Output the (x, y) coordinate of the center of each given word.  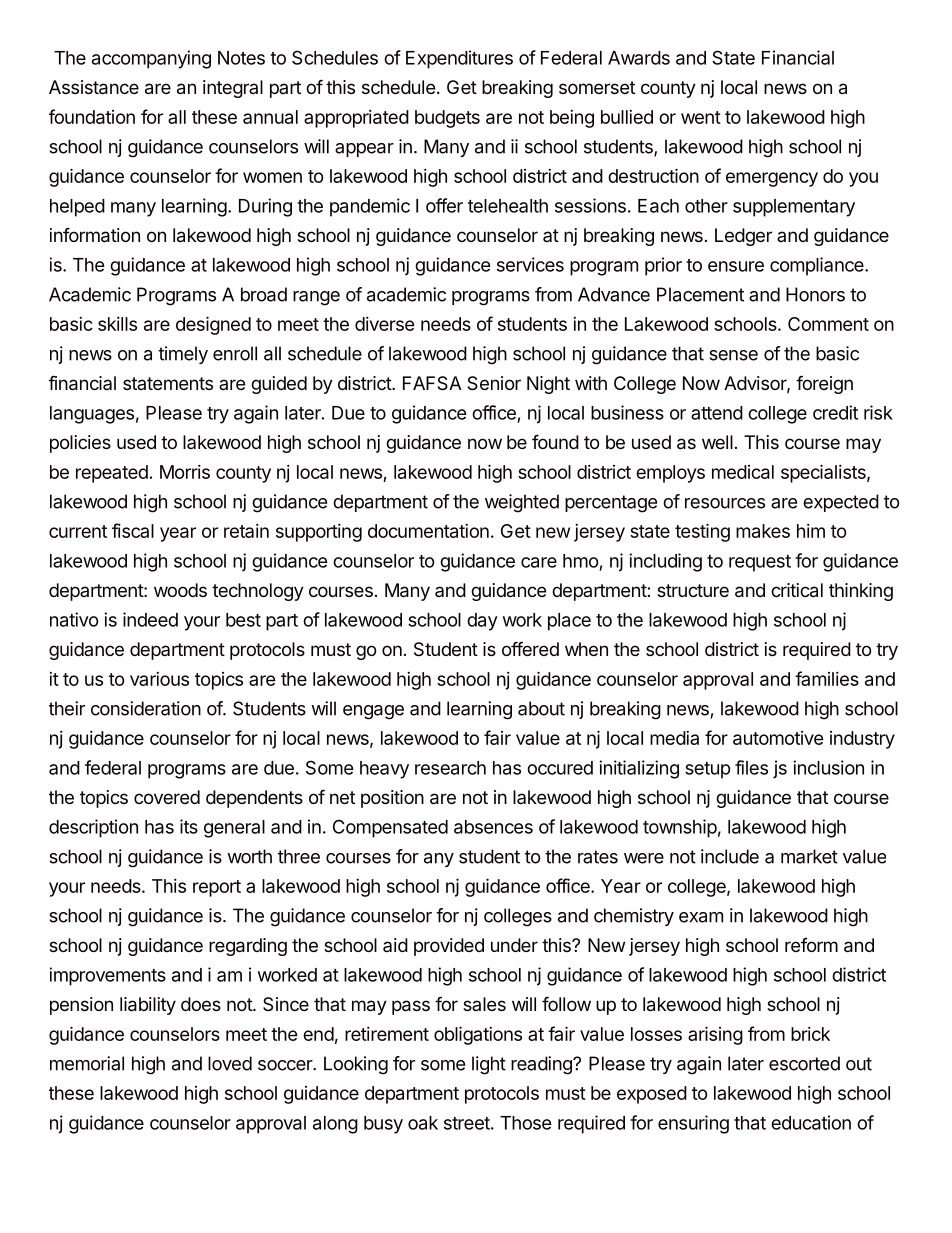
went (701, 117)
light (489, 1065)
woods (180, 590)
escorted (804, 1063)
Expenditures (459, 59)
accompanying (151, 59)
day (482, 622)
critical (797, 590)
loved (230, 1063)
